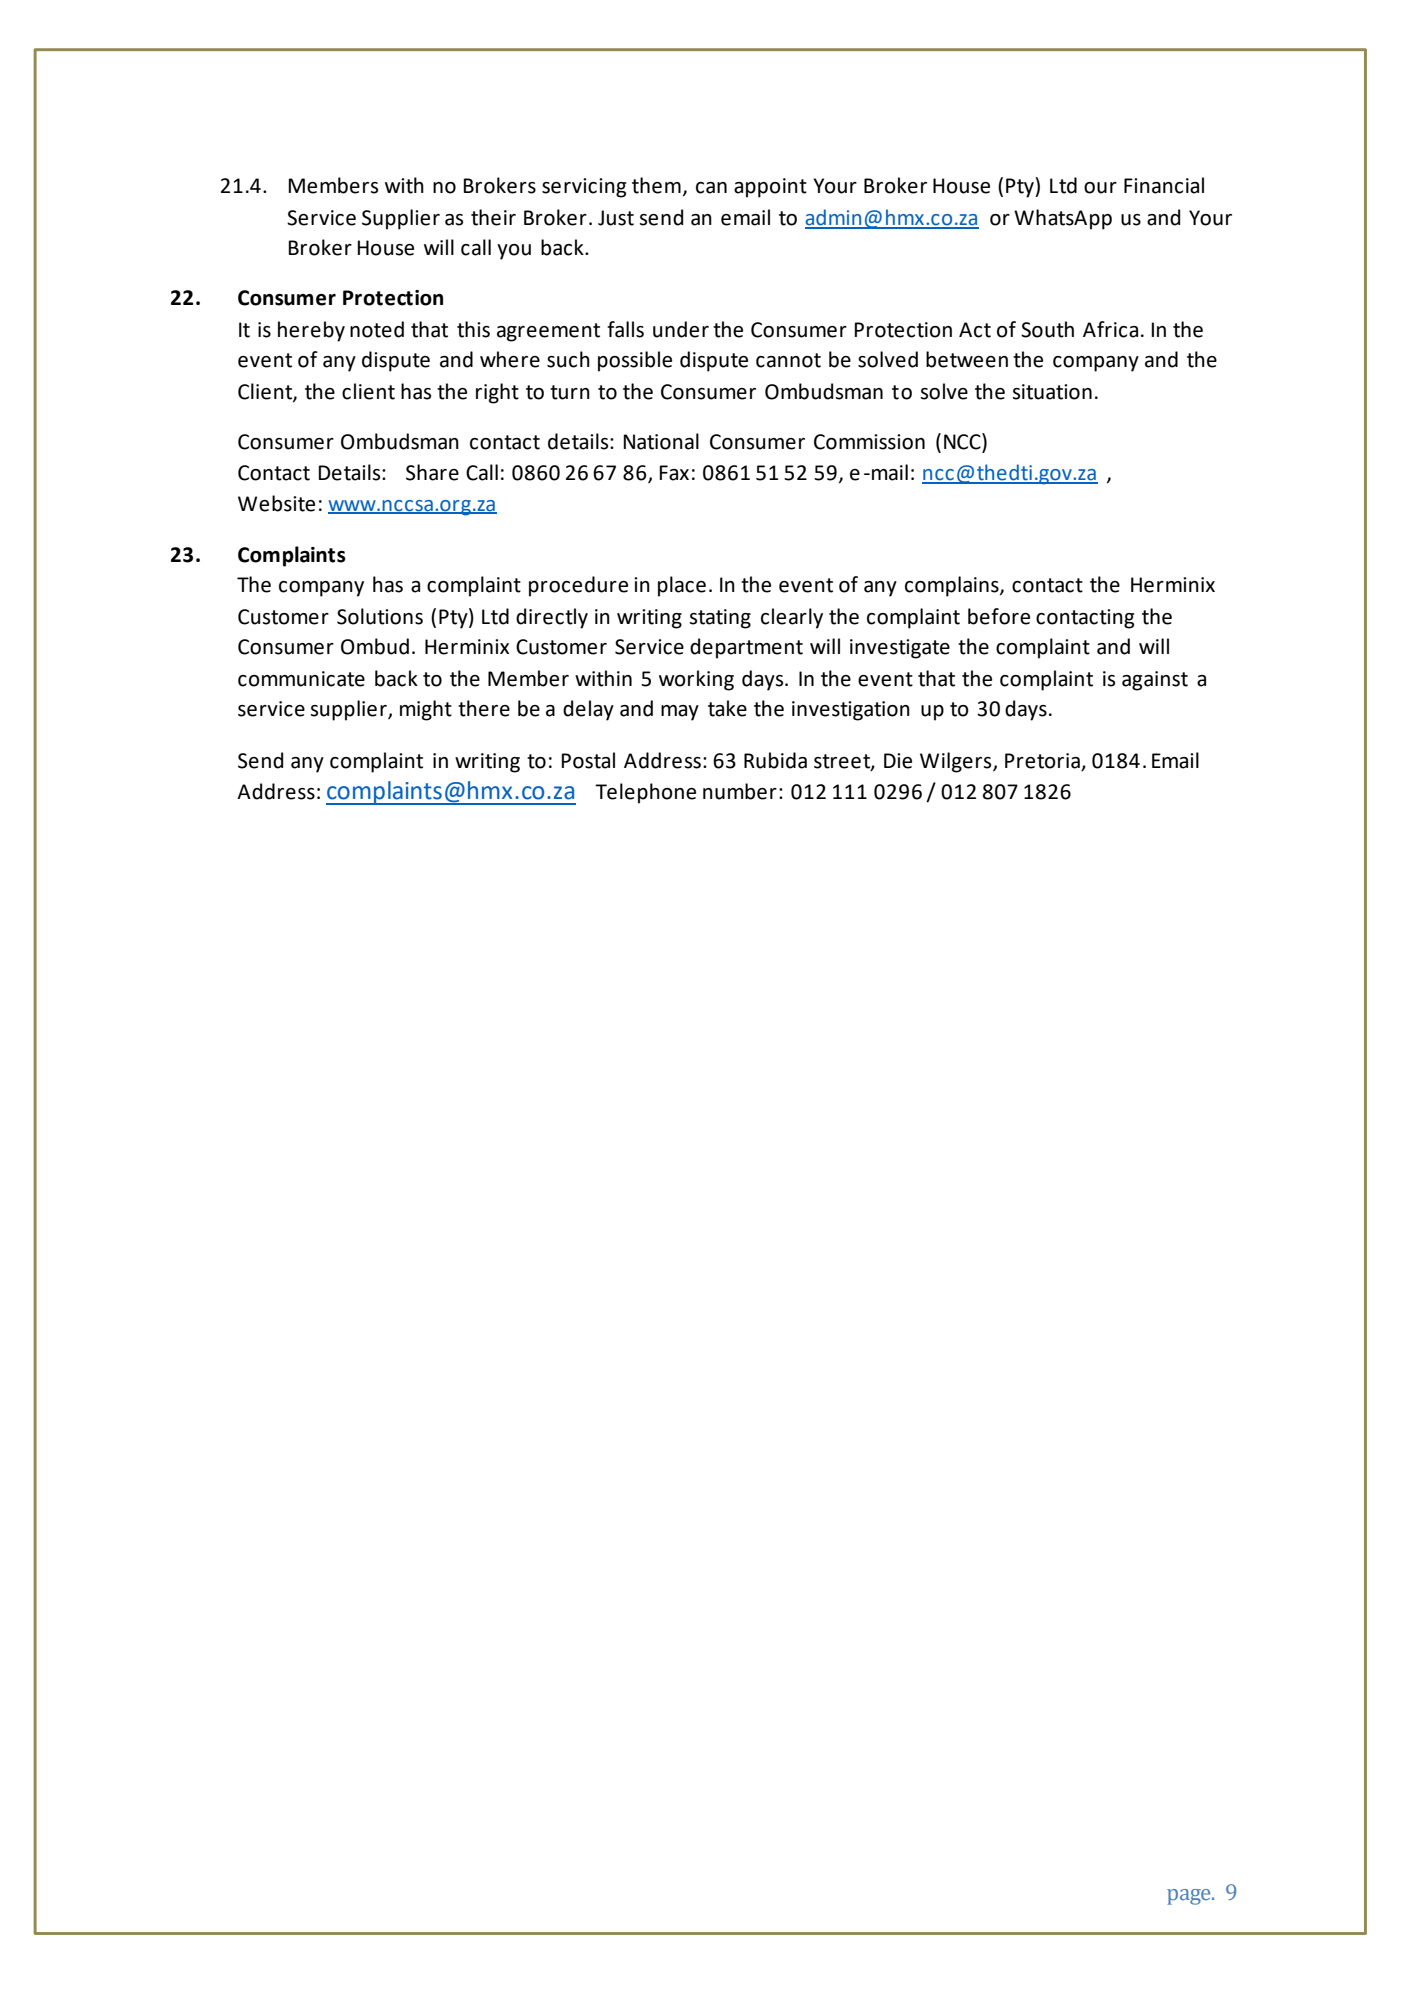  What do you see at coordinates (645, 793) in the screenshot?
I see `Telephone` at bounding box center [645, 793].
